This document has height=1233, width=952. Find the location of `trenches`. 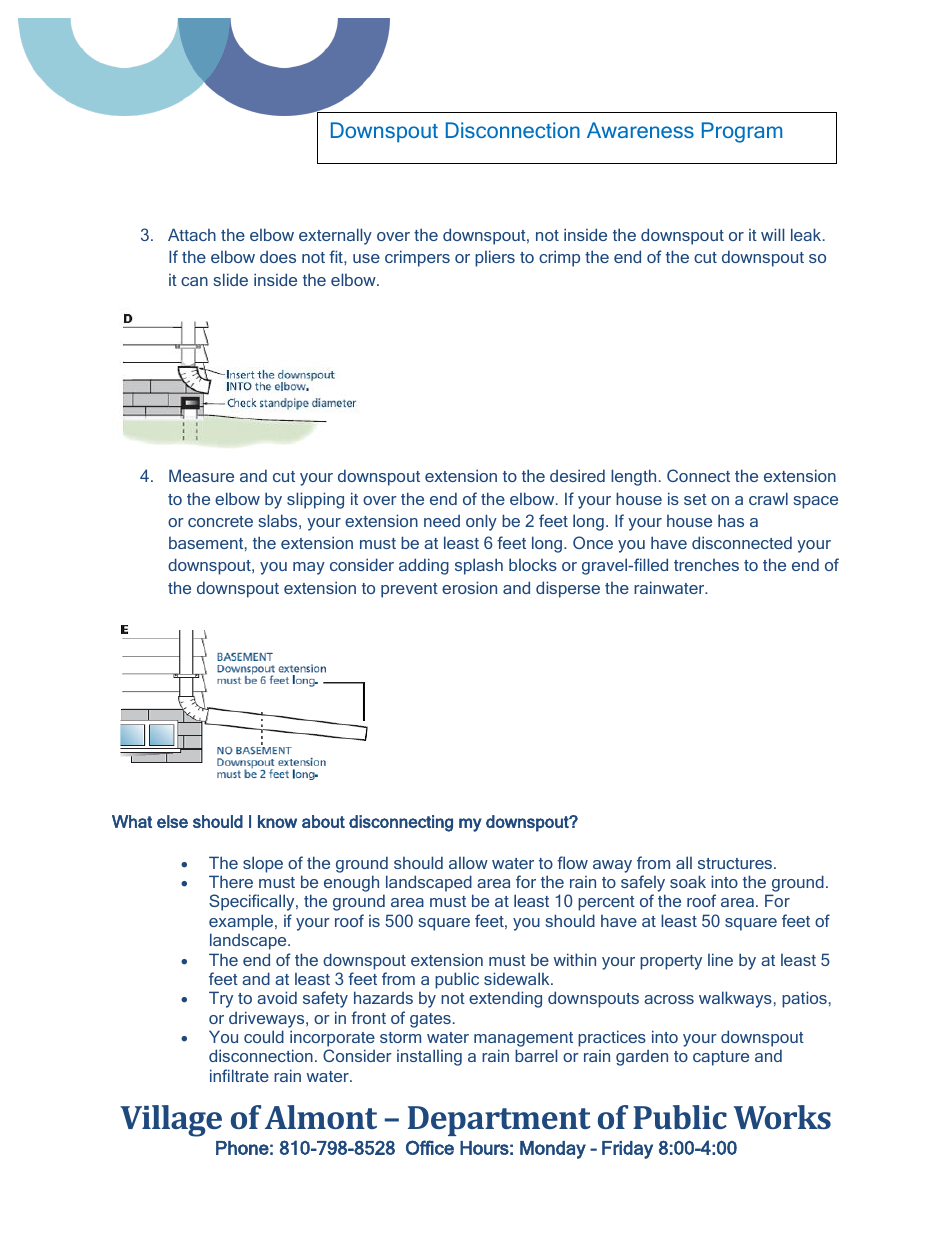

trenches is located at coordinates (706, 565).
